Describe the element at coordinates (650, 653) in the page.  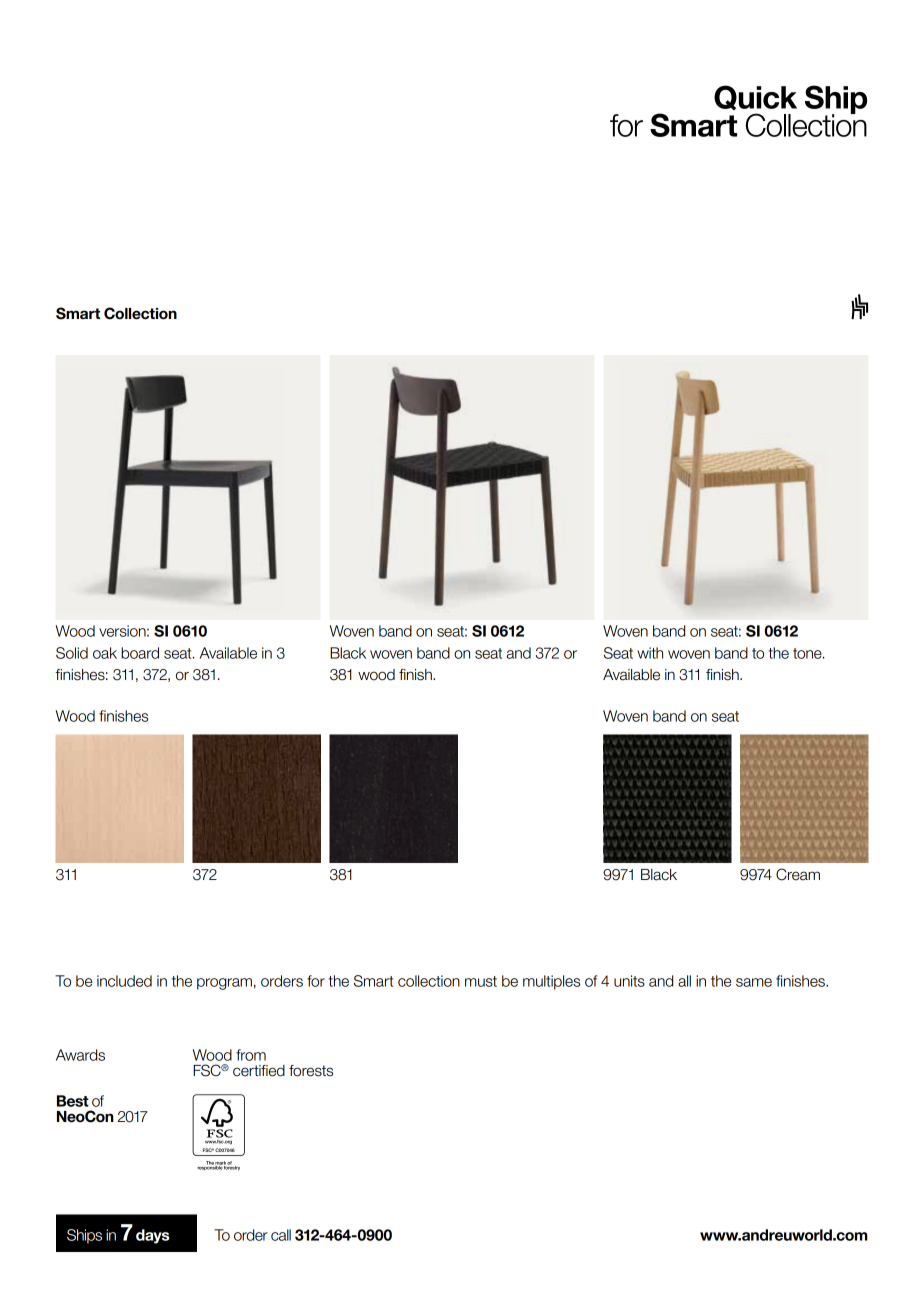
I see `with` at that location.
